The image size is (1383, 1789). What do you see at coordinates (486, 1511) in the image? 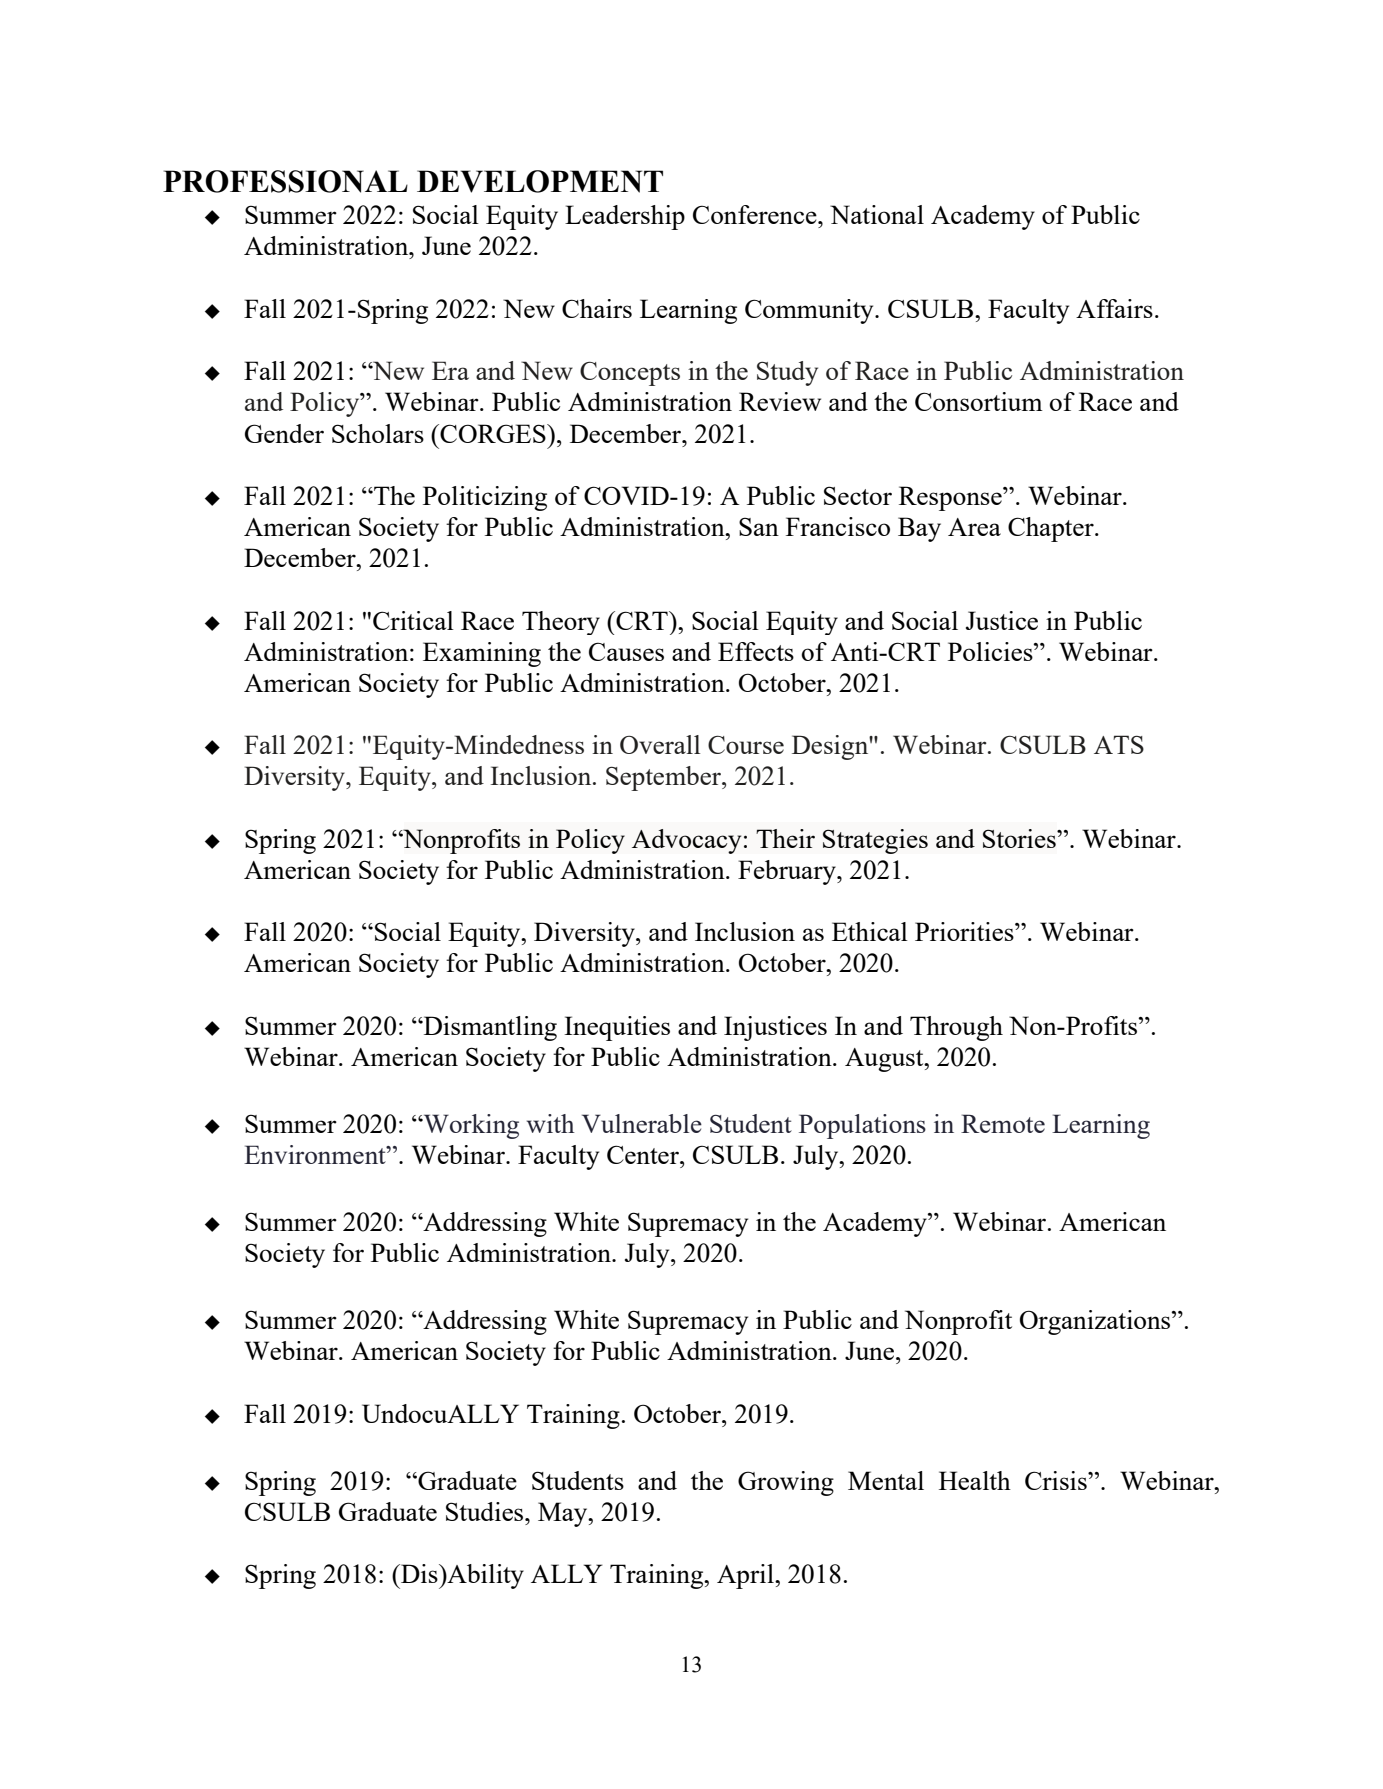
I see `Studies` at bounding box center [486, 1511].
